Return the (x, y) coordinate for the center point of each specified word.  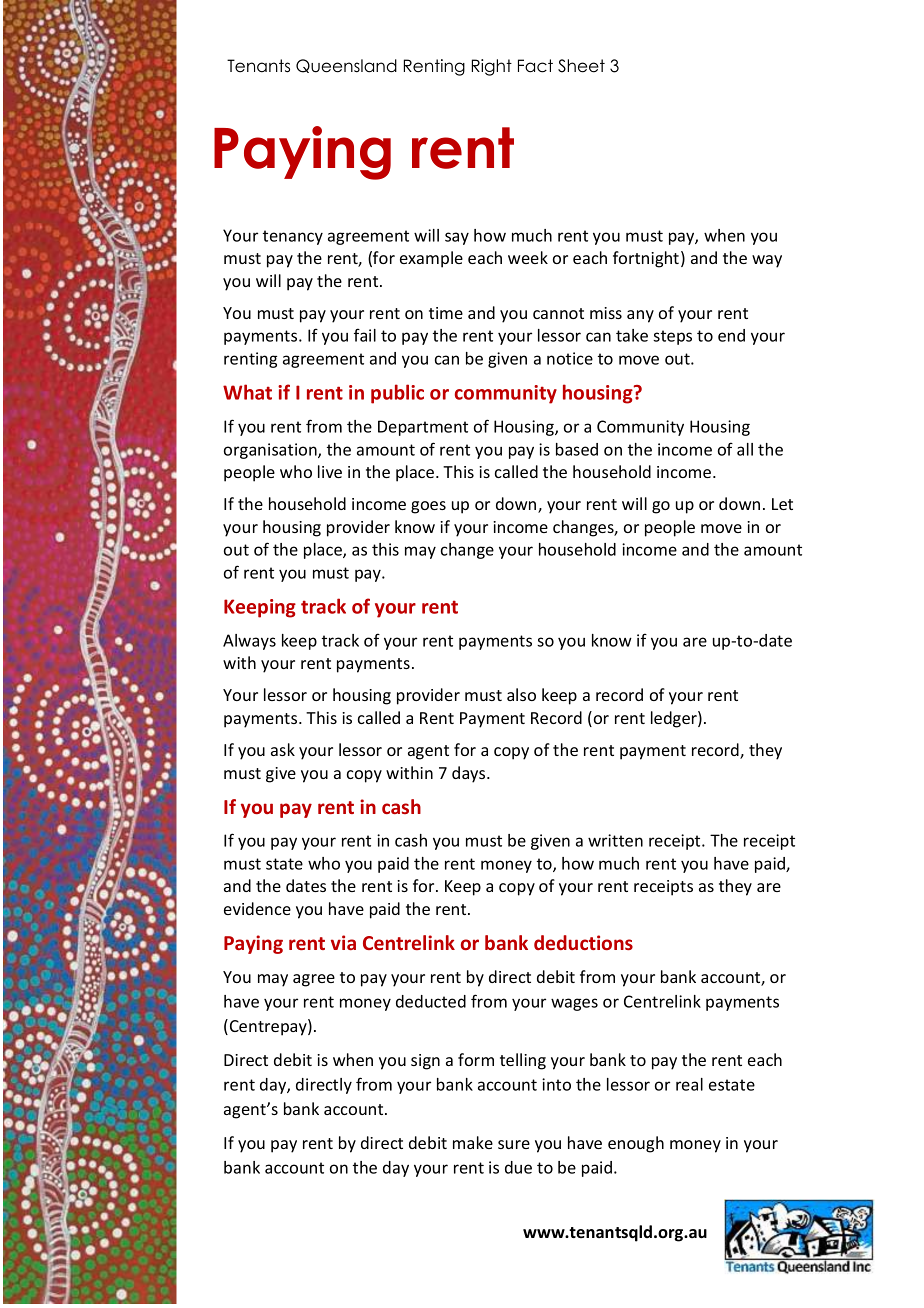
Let (782, 504)
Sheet (581, 66)
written (615, 840)
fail (365, 335)
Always (249, 642)
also (521, 694)
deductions (583, 942)
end (731, 335)
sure (514, 1144)
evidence (257, 908)
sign (425, 1062)
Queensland (346, 66)
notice (570, 358)
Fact (535, 66)
